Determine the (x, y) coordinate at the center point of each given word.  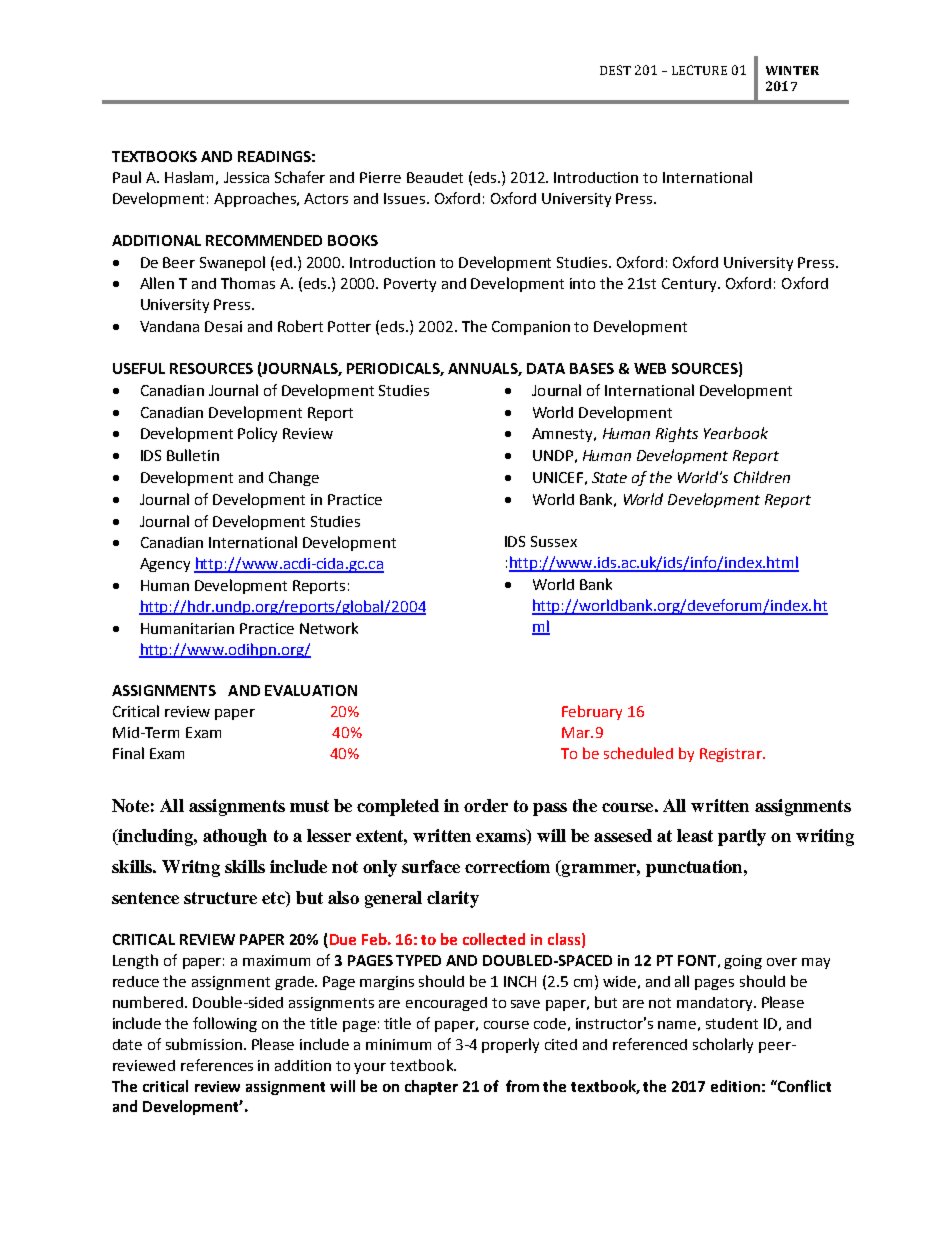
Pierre (380, 177)
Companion (531, 328)
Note (130, 805)
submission (204, 1044)
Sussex (554, 541)
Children (762, 477)
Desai (223, 326)
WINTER (792, 70)
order (486, 805)
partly (742, 837)
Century (690, 285)
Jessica (246, 177)
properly (510, 1045)
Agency (165, 565)
